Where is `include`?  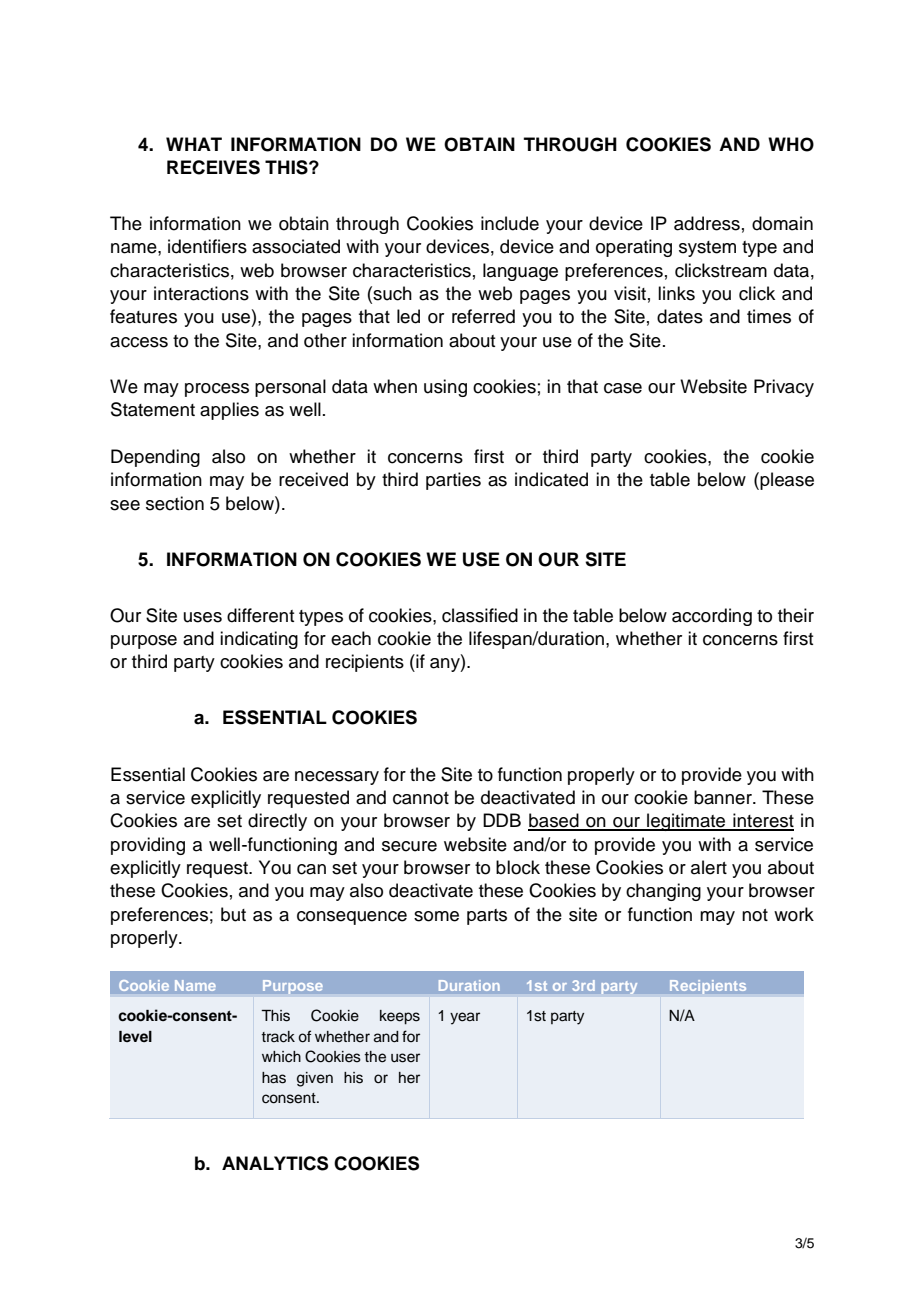 include is located at coordinates (510, 223).
